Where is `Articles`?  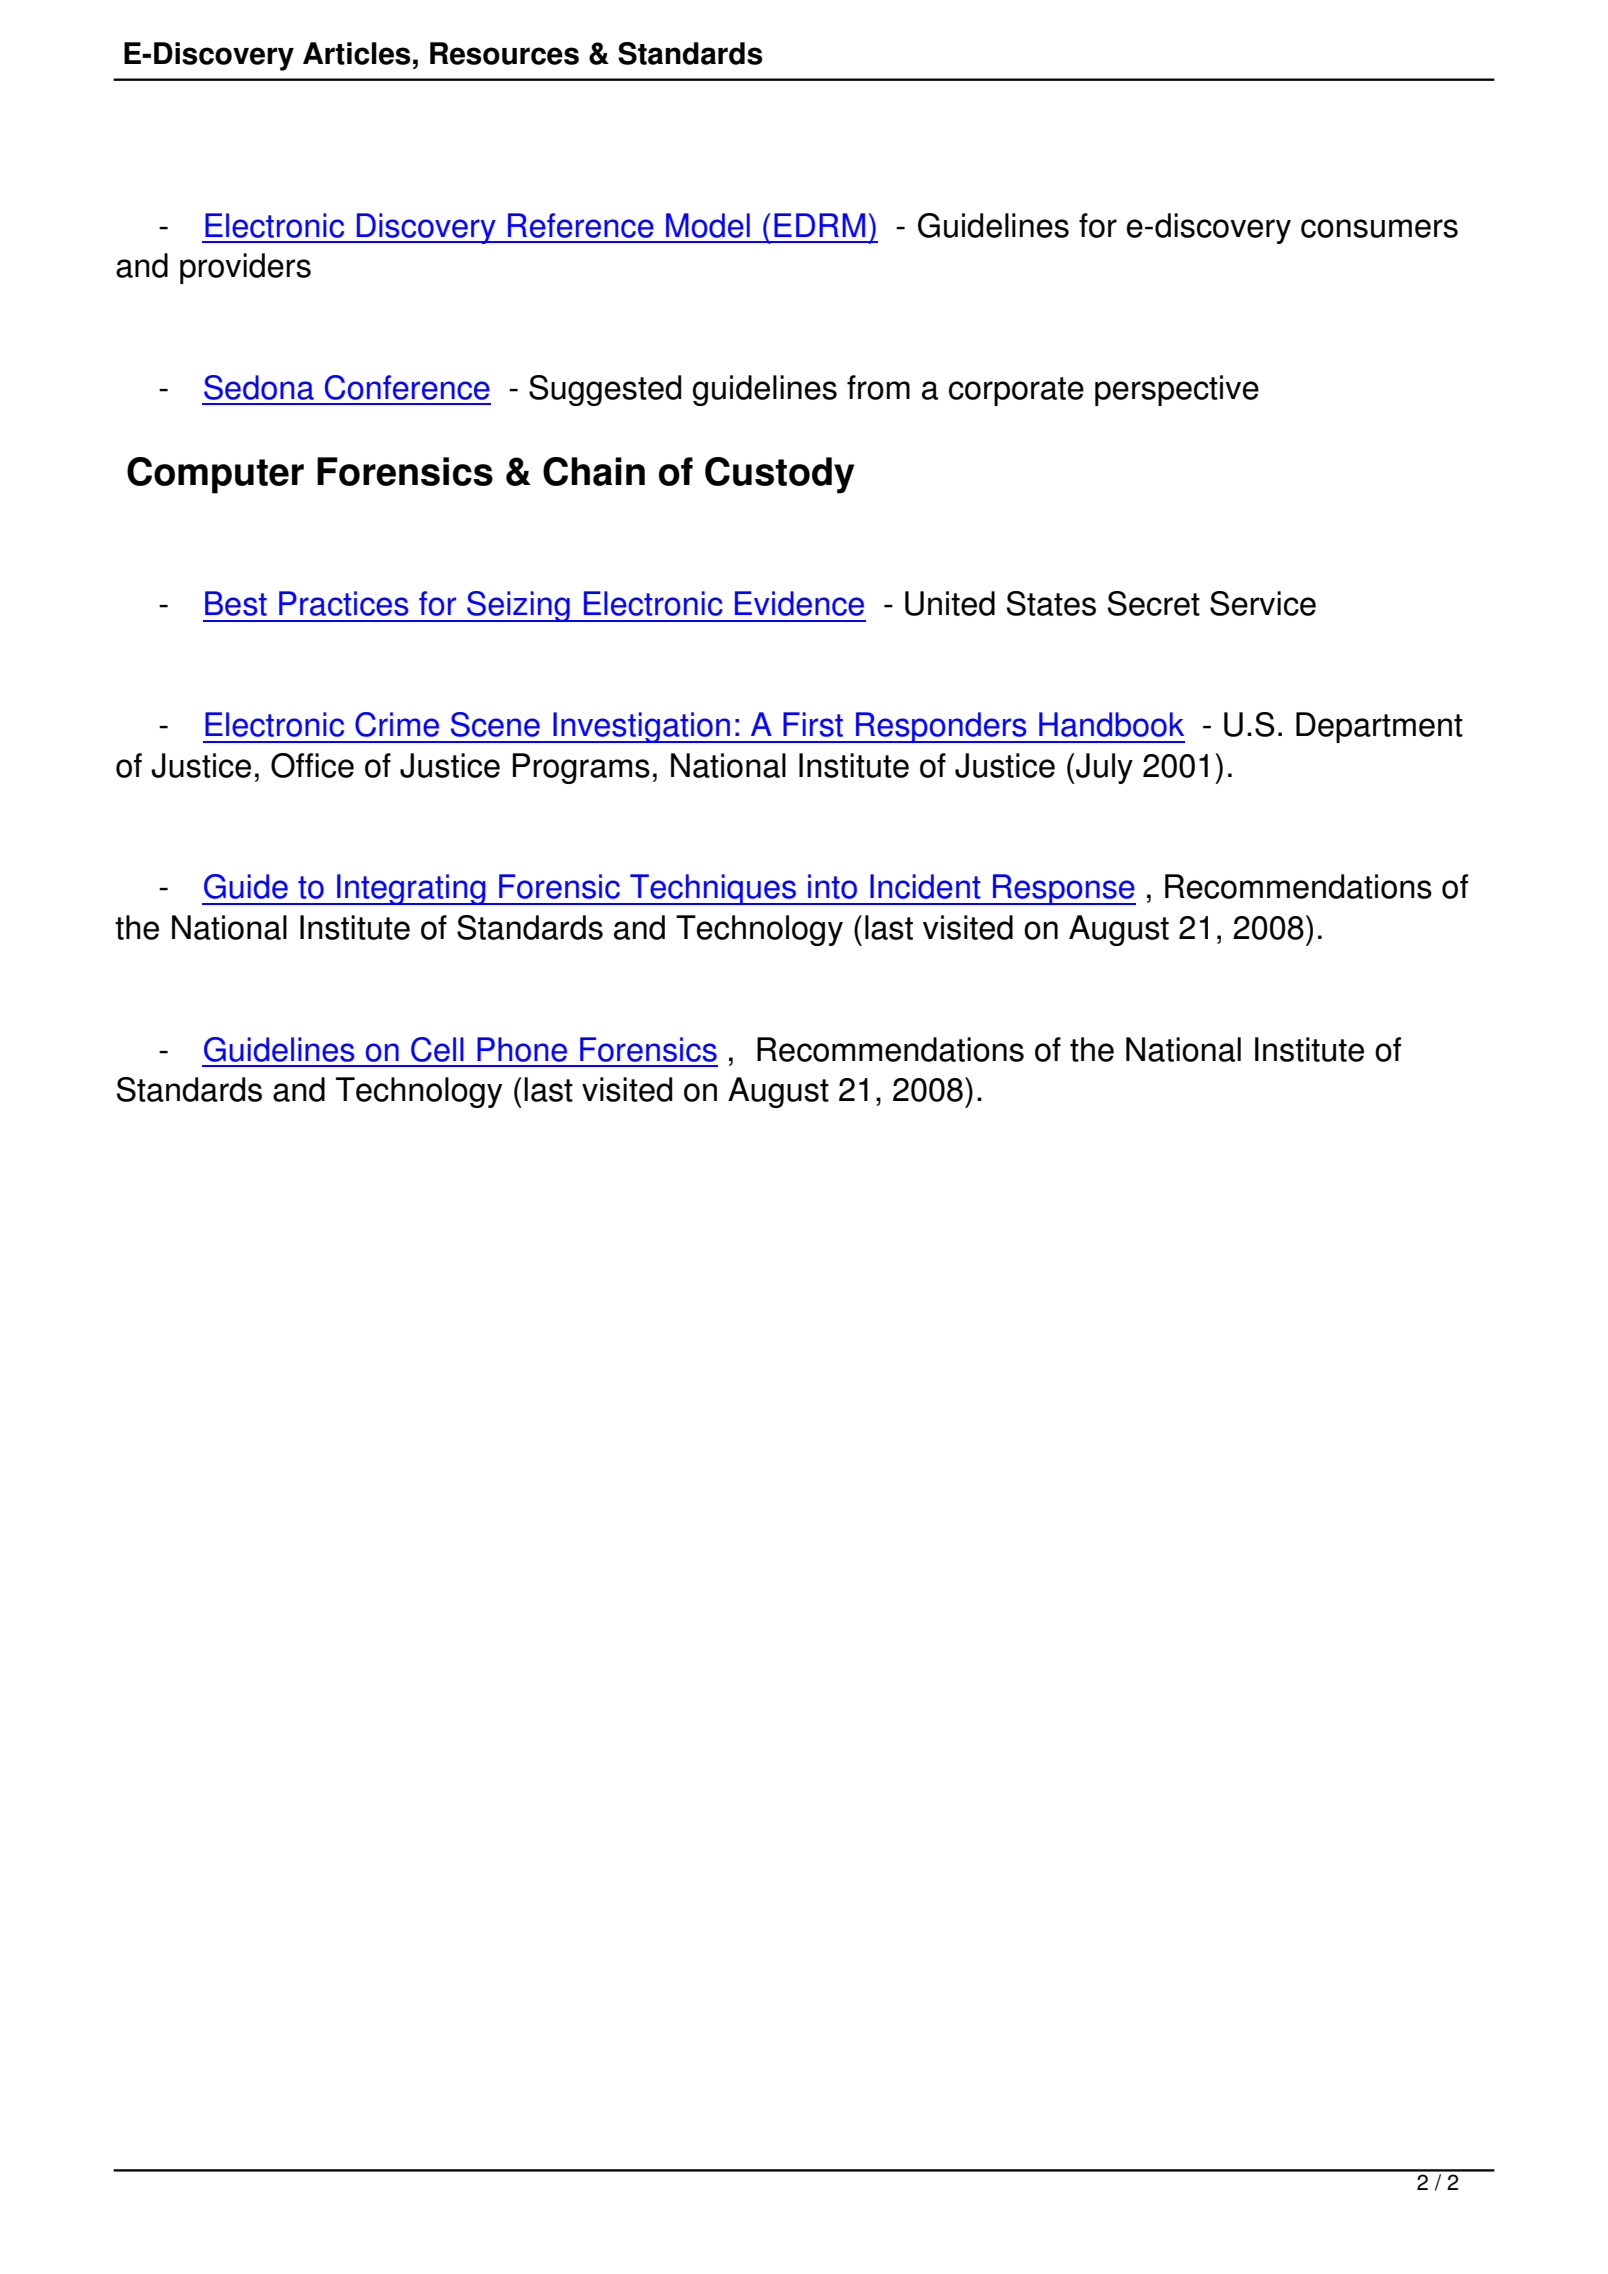 Articles is located at coordinates (357, 53).
